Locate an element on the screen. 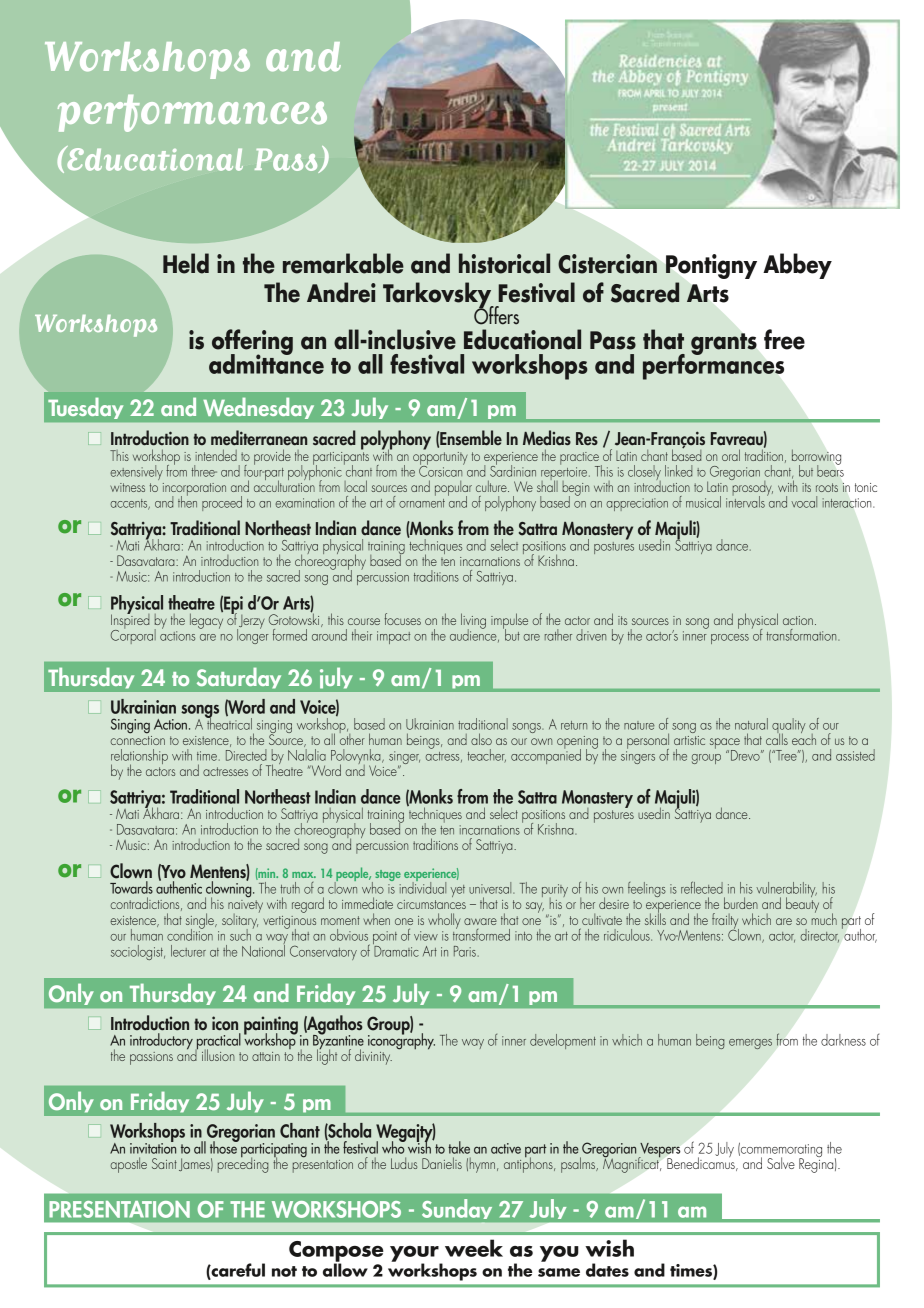  Held is located at coordinates (186, 263).
